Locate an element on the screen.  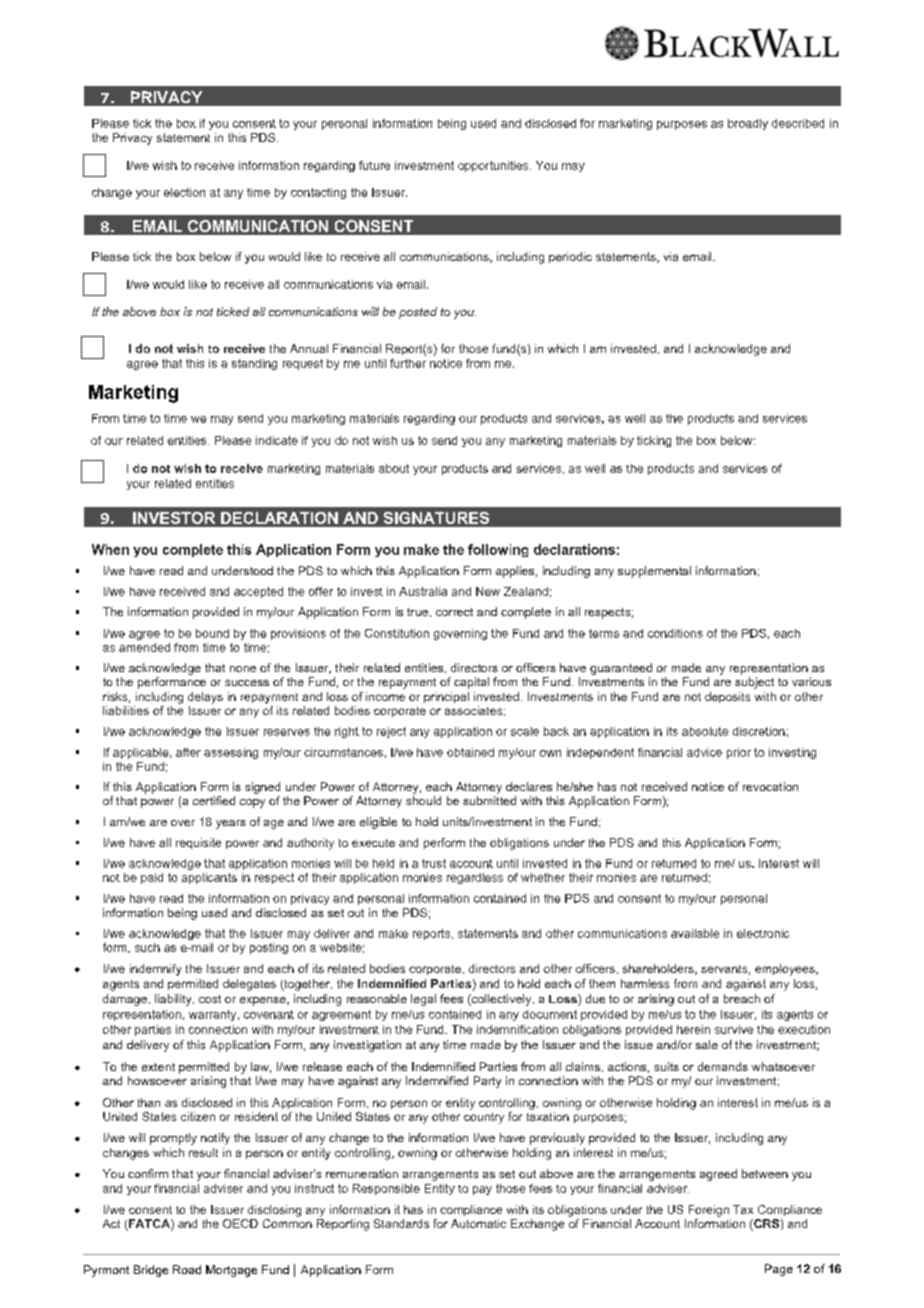
described is located at coordinates (798, 123).
